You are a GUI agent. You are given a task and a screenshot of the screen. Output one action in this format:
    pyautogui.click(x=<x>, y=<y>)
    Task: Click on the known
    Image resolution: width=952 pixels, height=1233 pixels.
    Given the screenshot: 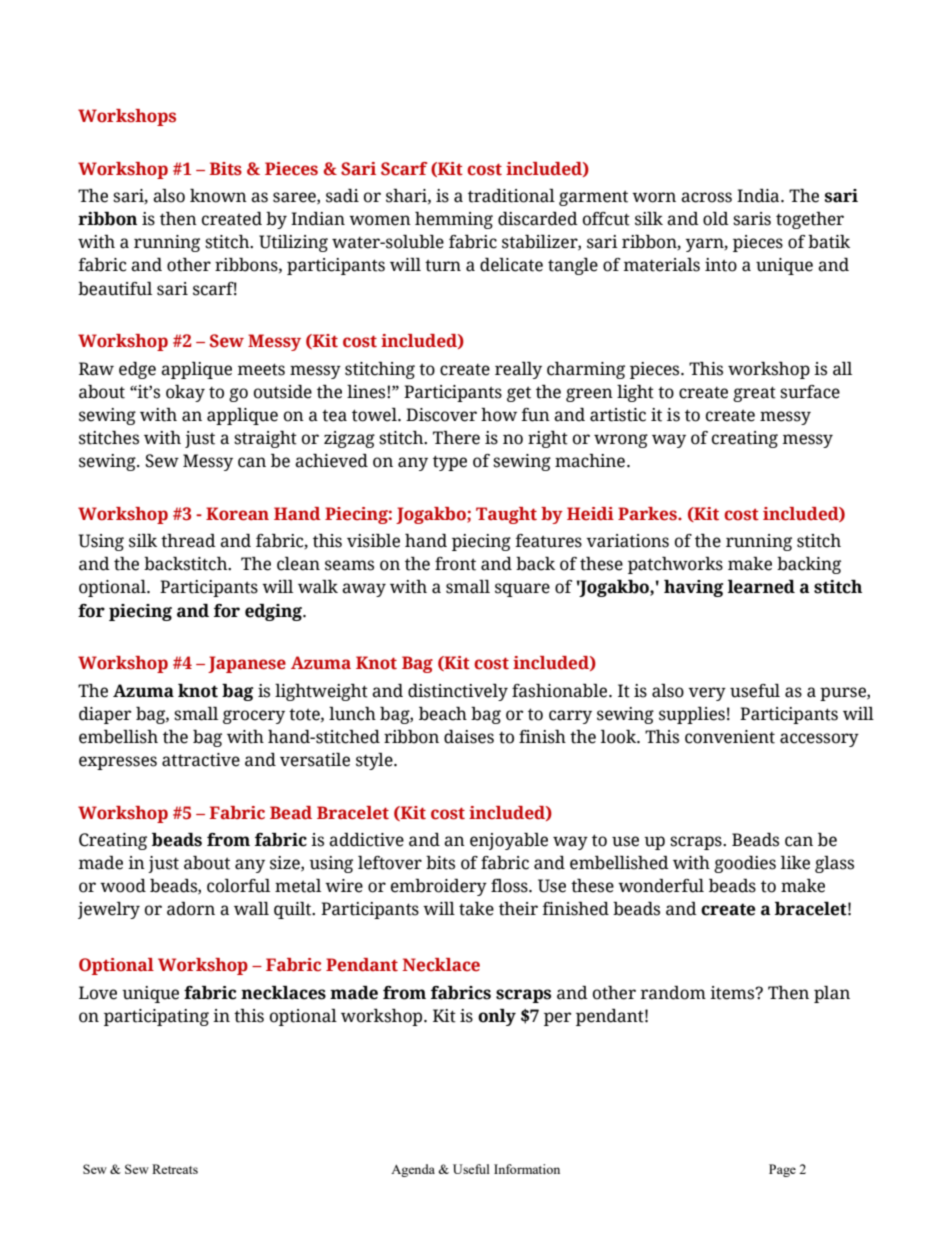 What is the action you would take?
    pyautogui.click(x=218, y=196)
